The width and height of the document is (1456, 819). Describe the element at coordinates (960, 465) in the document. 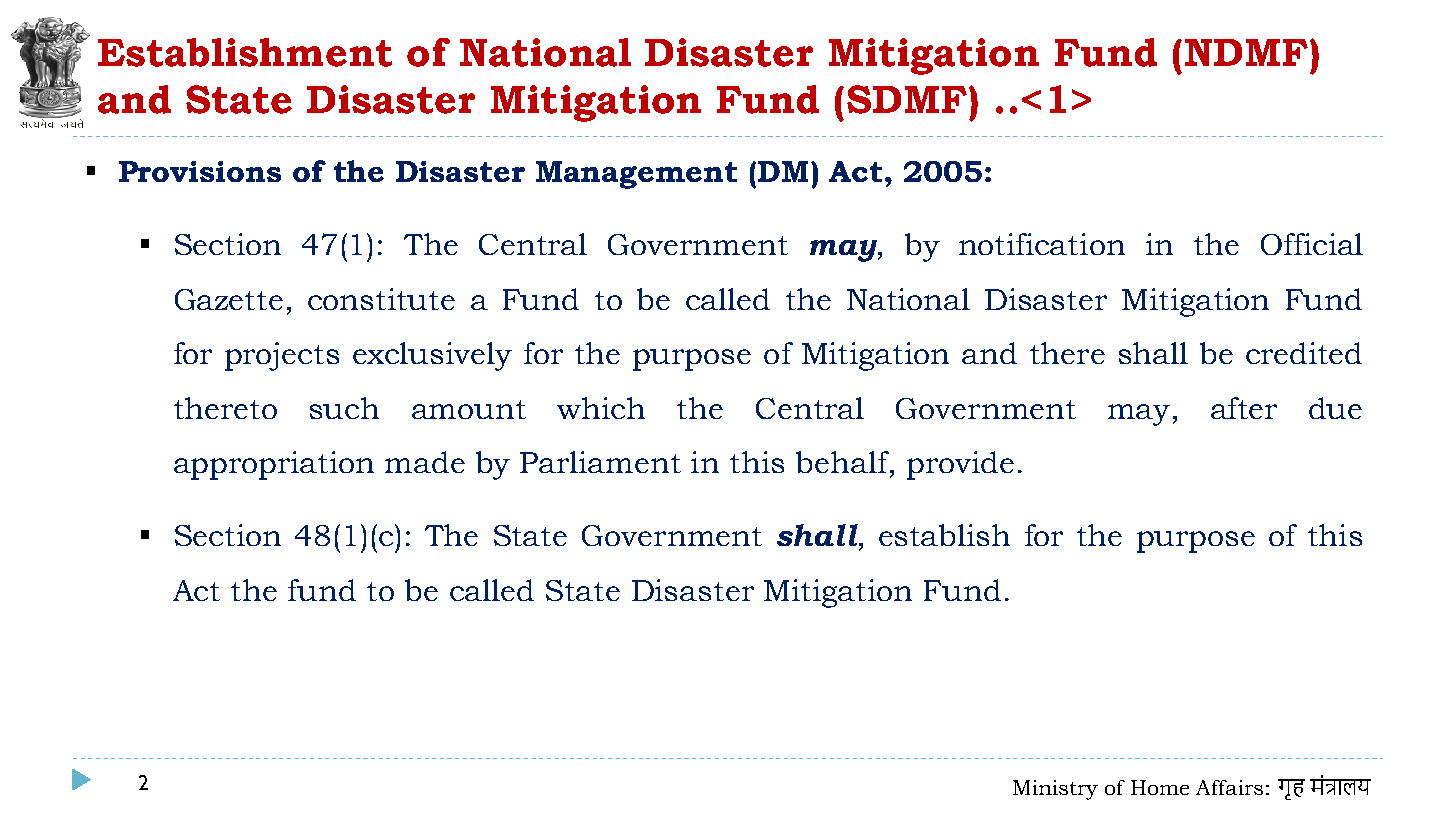

I see `provide` at that location.
